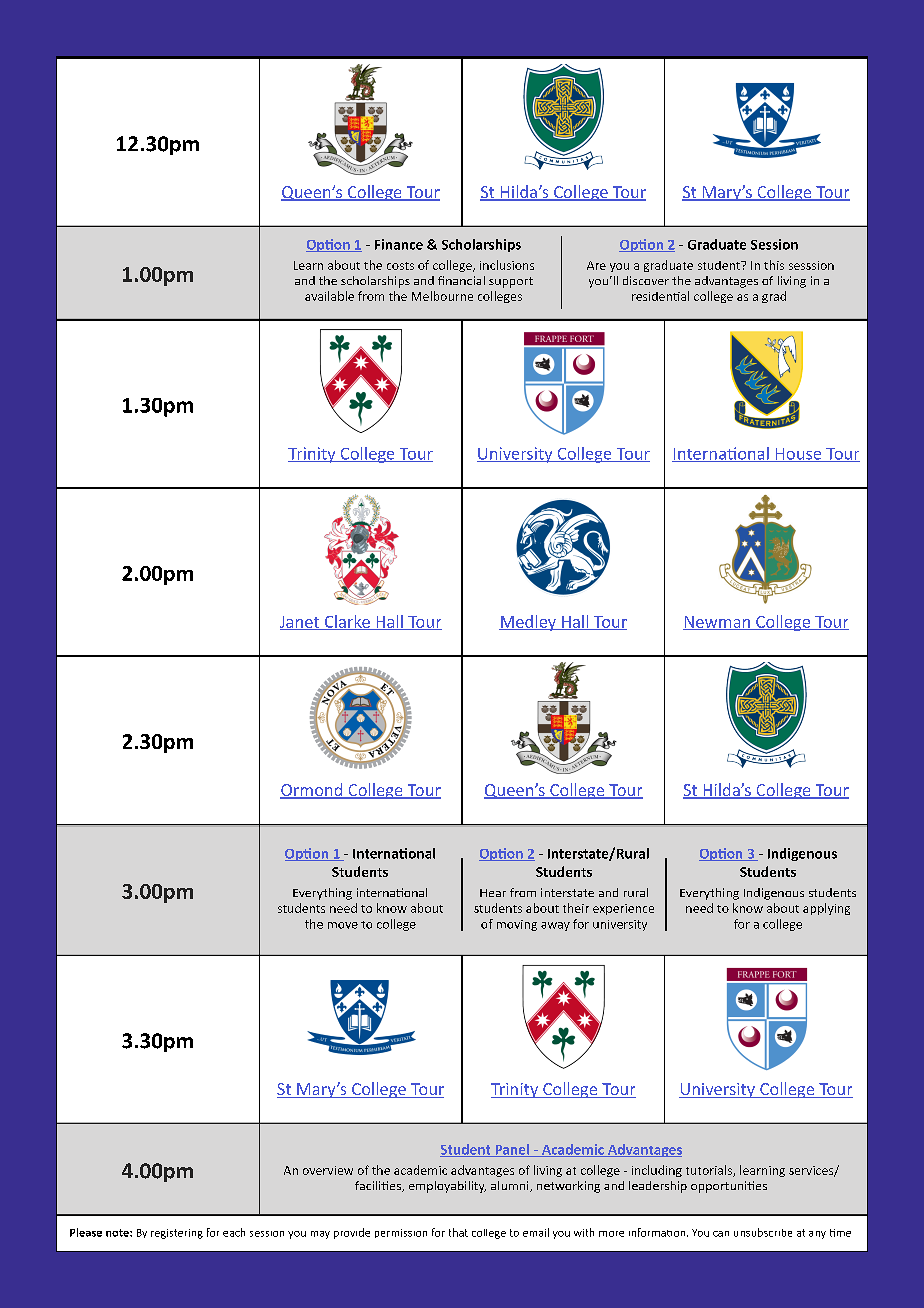 The image size is (924, 1308). I want to click on Newman, so click(717, 623).
